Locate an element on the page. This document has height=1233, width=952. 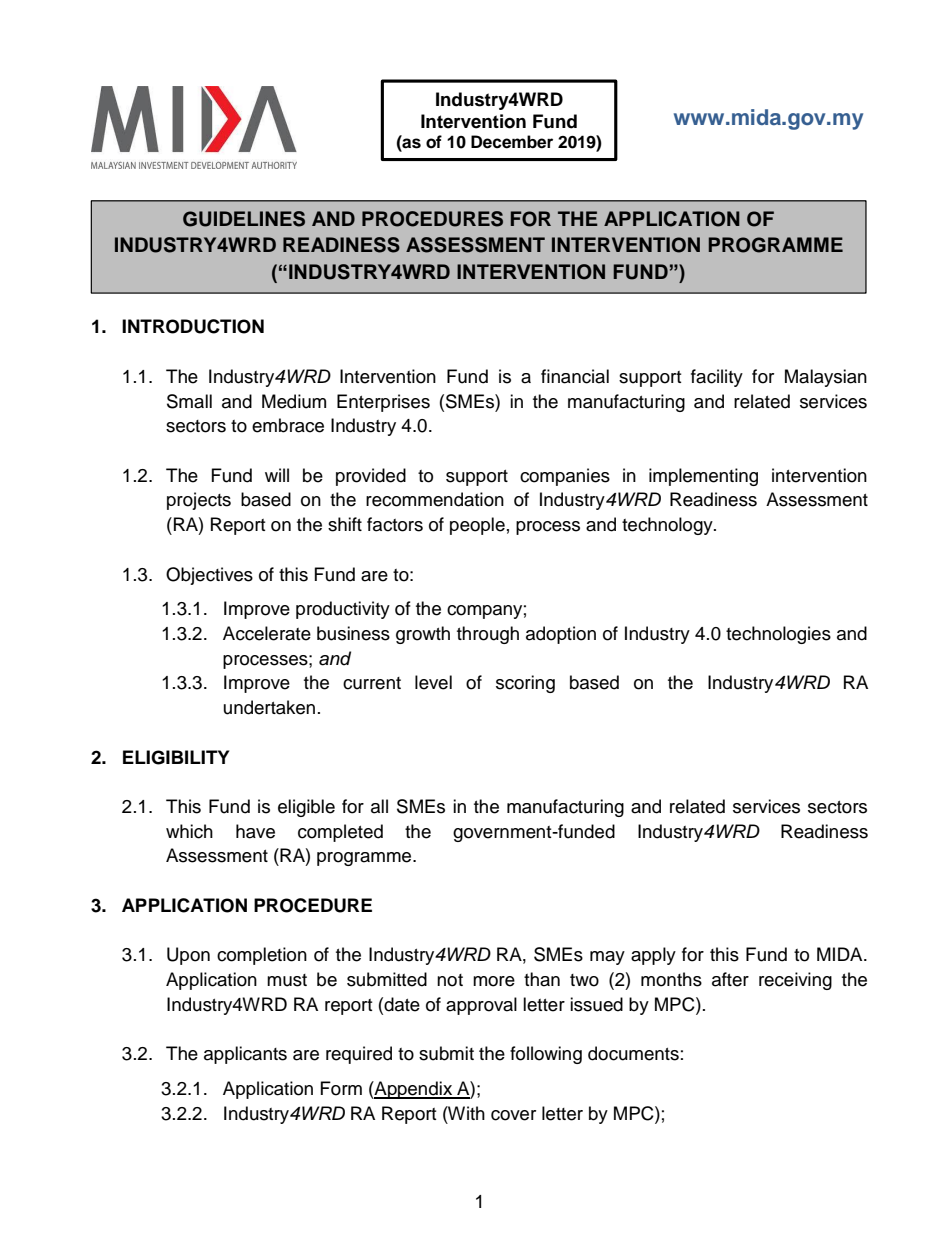
cover is located at coordinates (513, 1115).
